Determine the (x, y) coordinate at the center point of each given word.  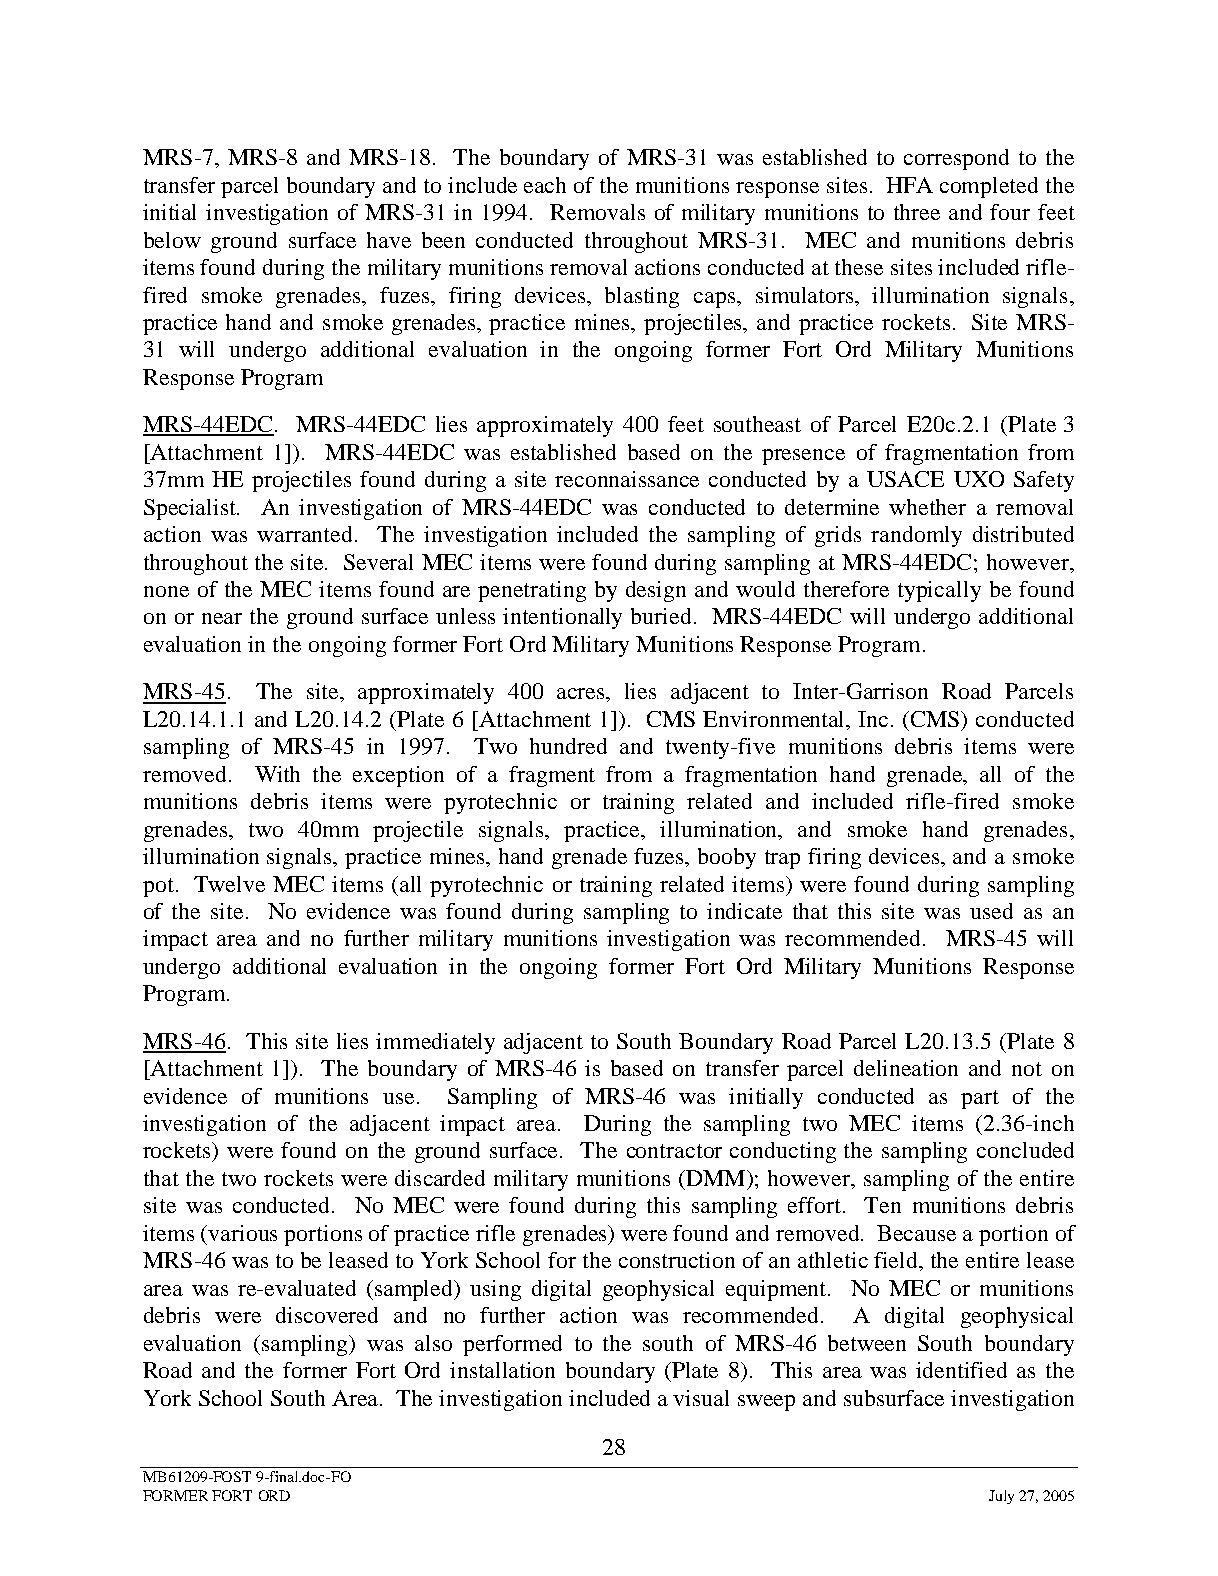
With (277, 774)
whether (927, 507)
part (980, 1099)
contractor (674, 1151)
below (172, 240)
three (917, 212)
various (242, 1233)
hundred (568, 746)
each (545, 185)
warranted (306, 534)
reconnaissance (627, 479)
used (991, 911)
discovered (327, 1315)
